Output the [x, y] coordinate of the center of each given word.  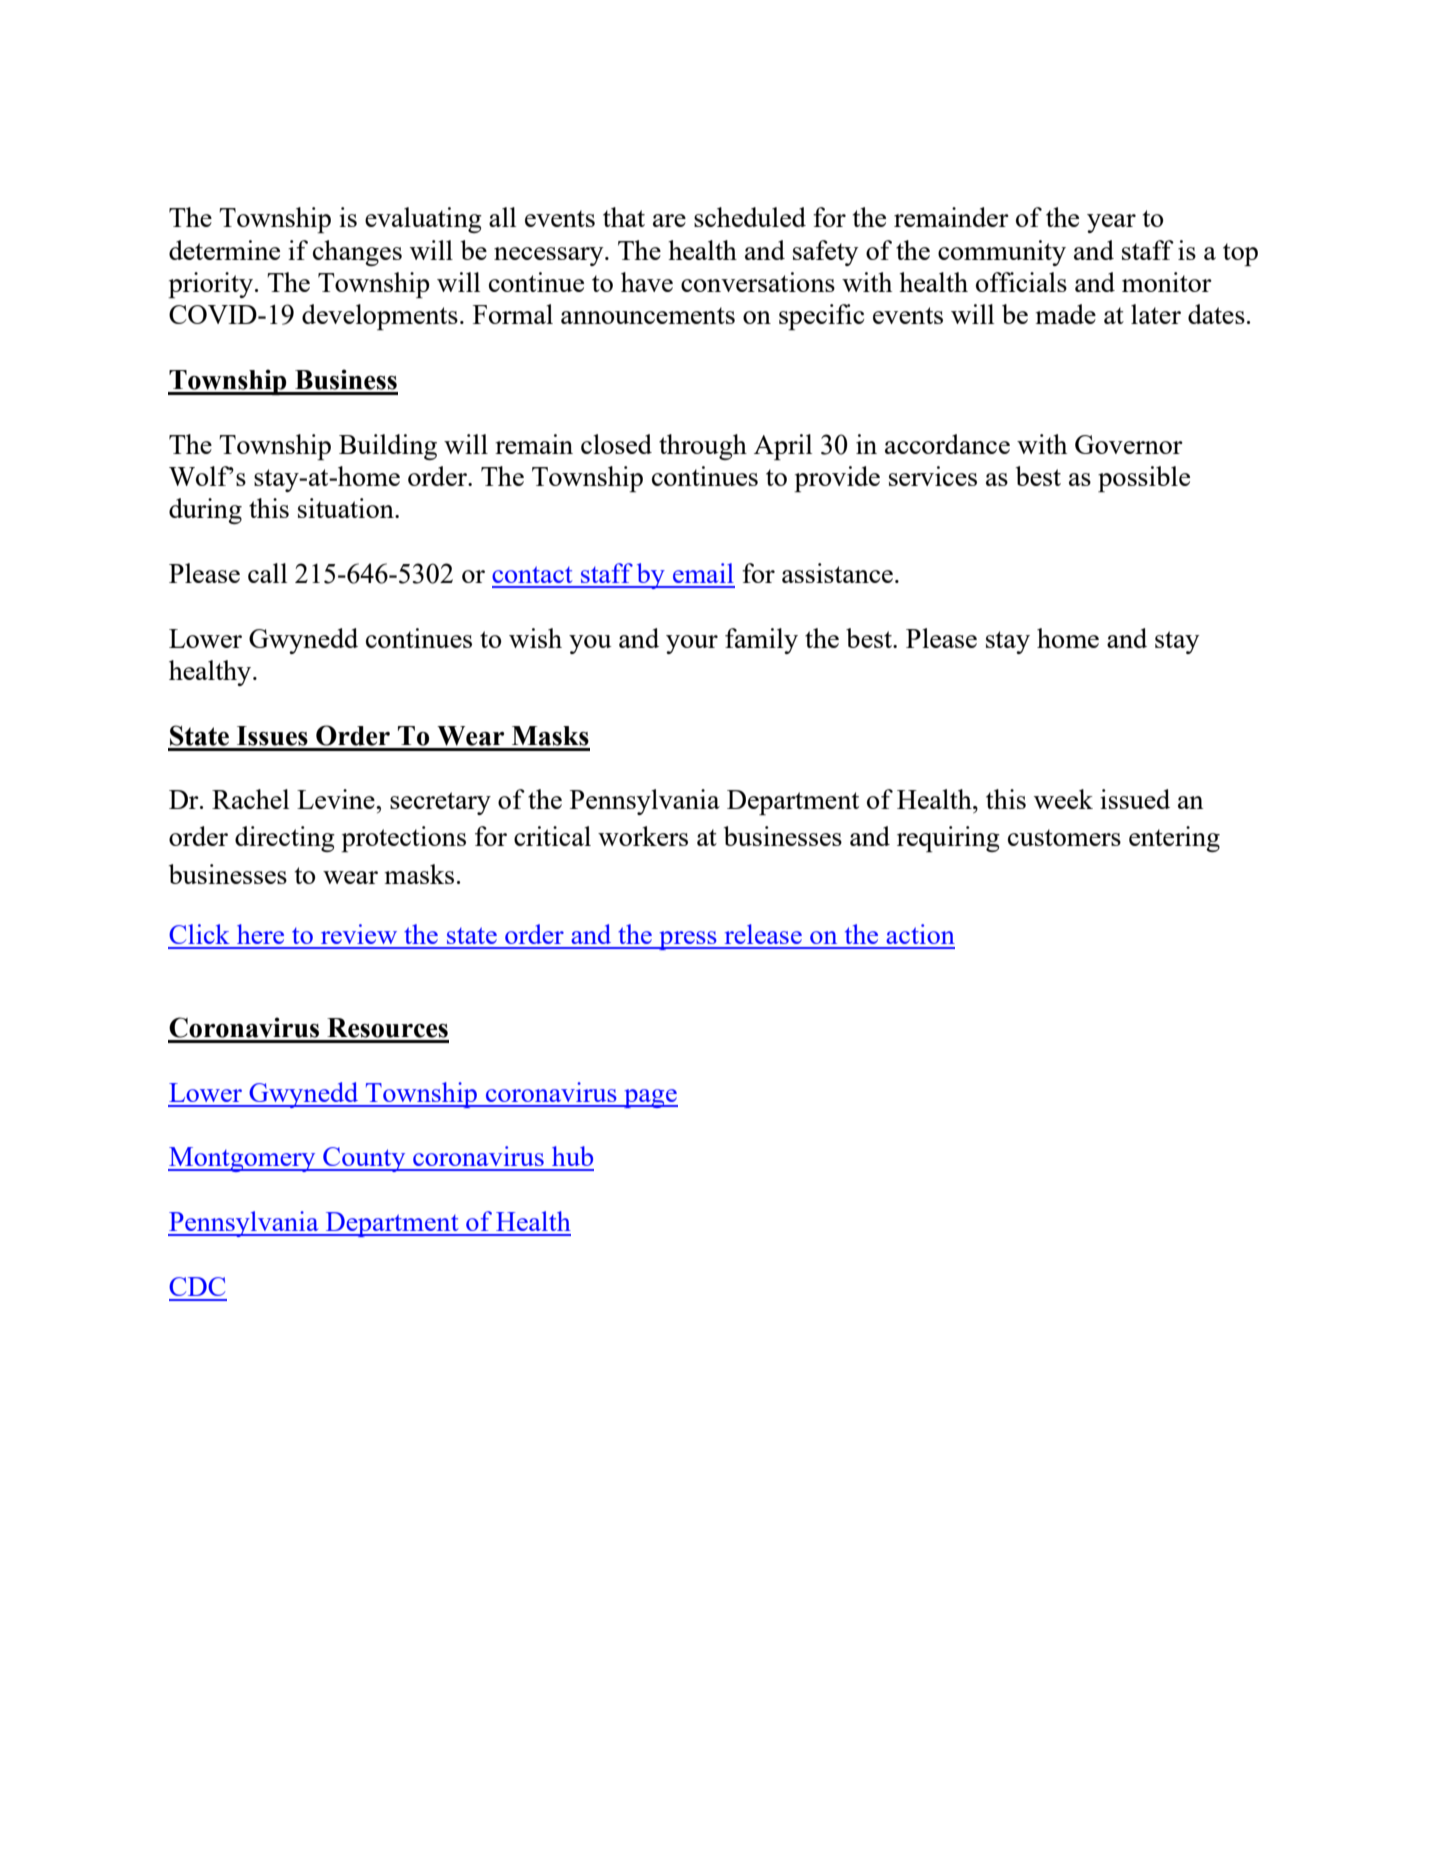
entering [1174, 839]
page [650, 1098]
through [703, 447]
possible [1144, 479]
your [692, 644]
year [1111, 223]
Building [388, 447]
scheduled [750, 217]
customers [1064, 837]
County [364, 1159]
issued [1135, 799]
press [688, 940]
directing [285, 839]
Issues [272, 736]
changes [357, 253]
